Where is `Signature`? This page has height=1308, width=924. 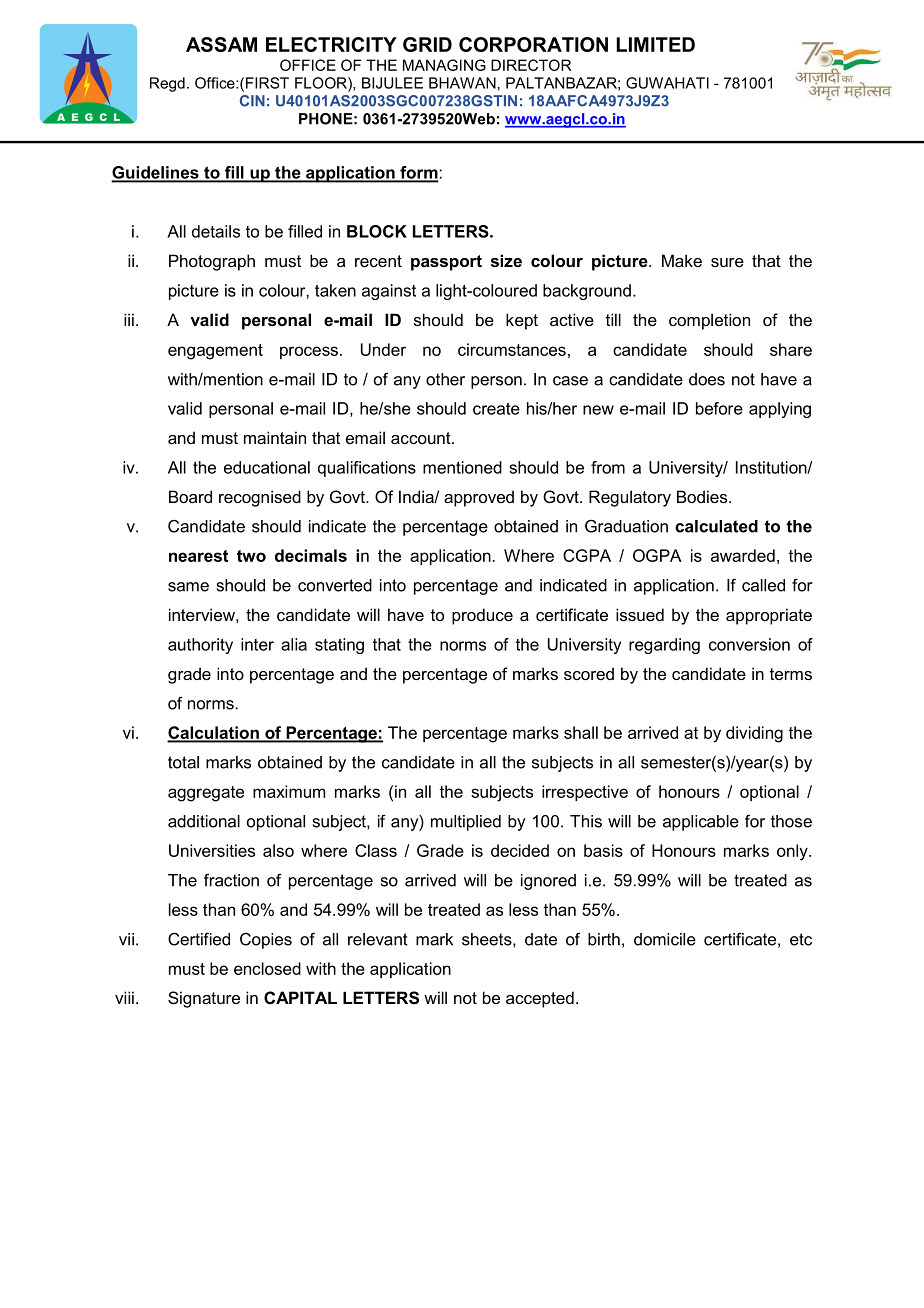 Signature is located at coordinates (204, 999).
